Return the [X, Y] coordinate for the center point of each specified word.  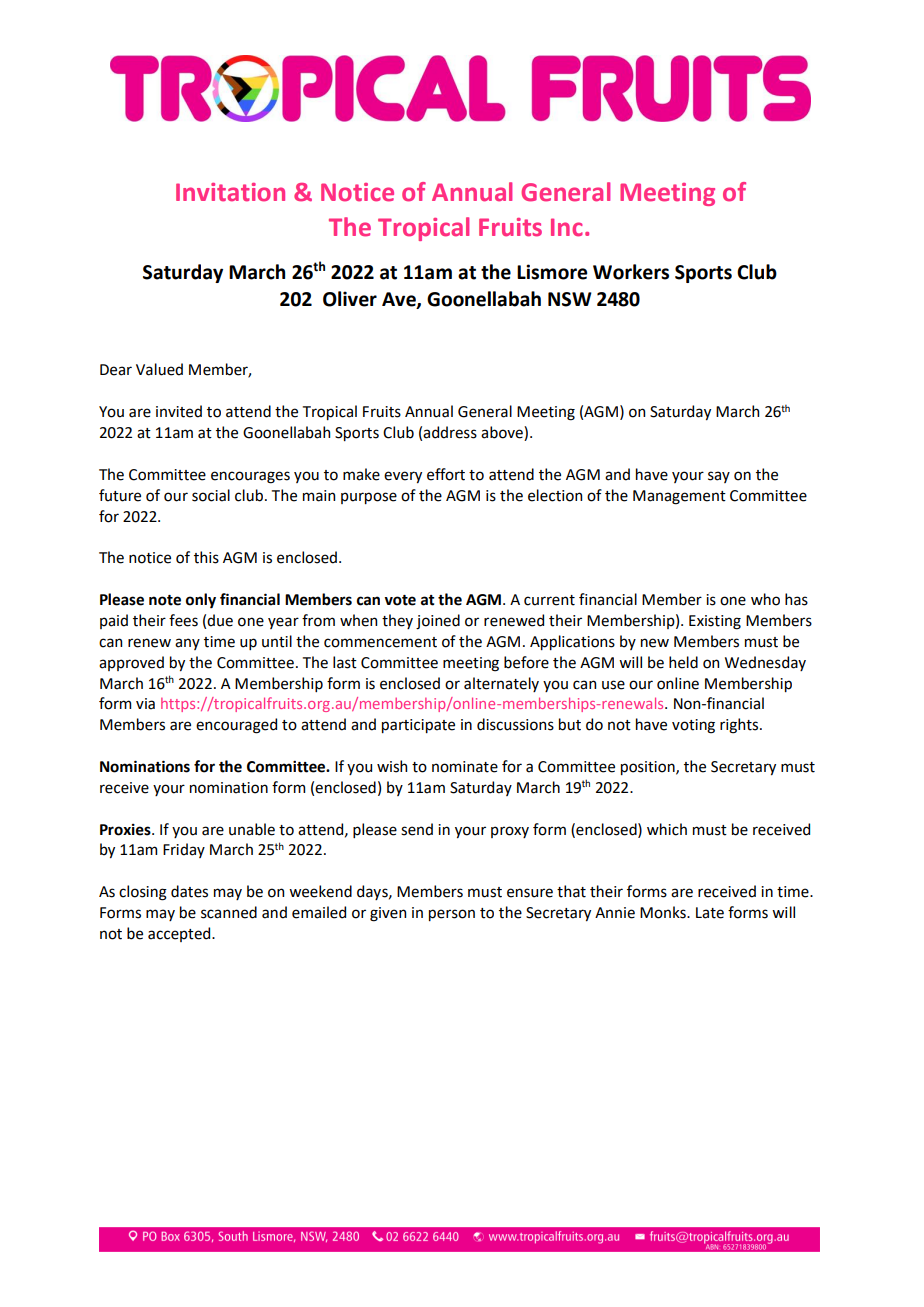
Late [710, 913]
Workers [631, 272]
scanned [229, 912]
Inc [567, 227]
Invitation [230, 192]
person [452, 915]
